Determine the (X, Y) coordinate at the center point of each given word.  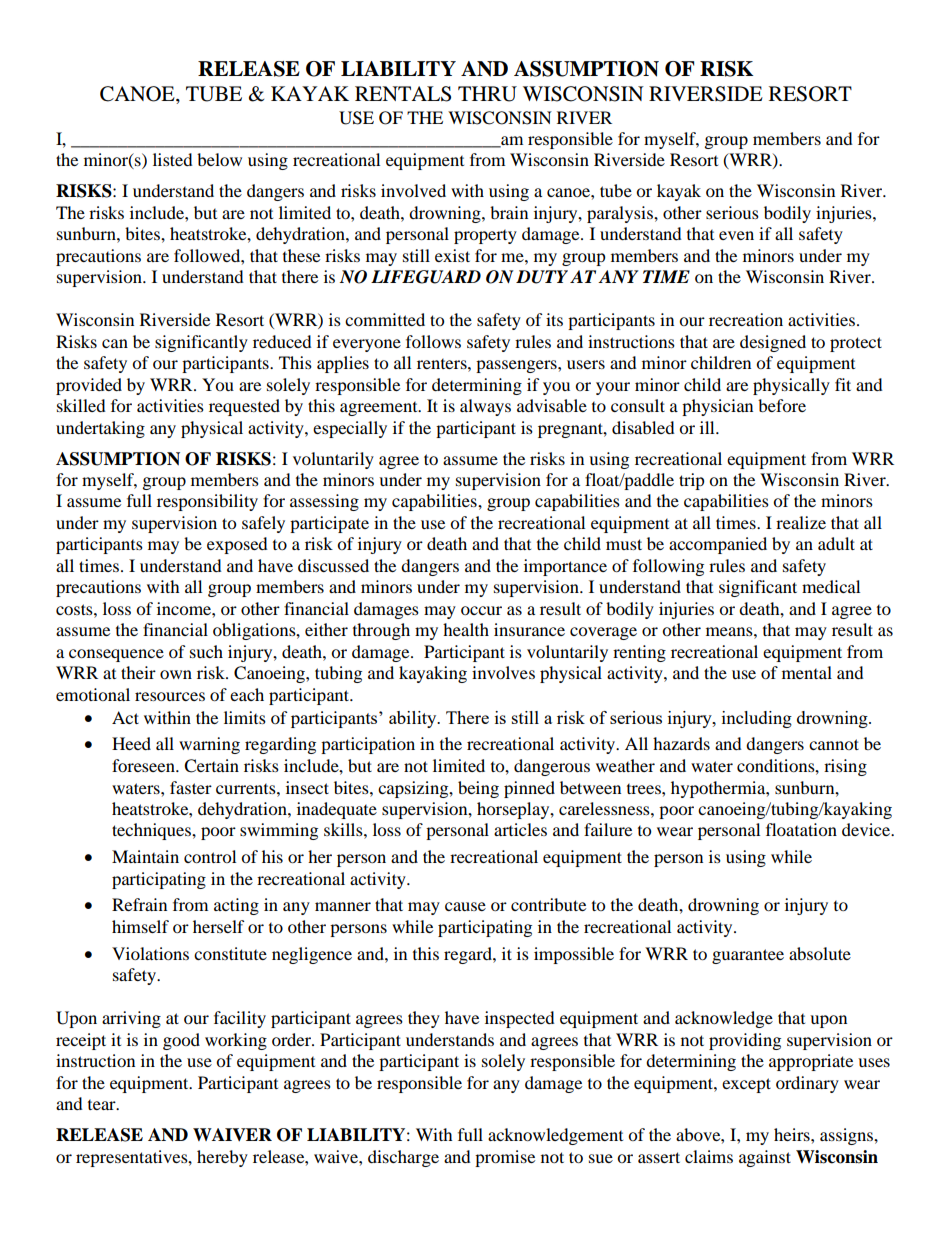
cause (465, 906)
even (736, 235)
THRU (487, 94)
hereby (222, 1158)
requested (244, 407)
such (206, 651)
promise (505, 1158)
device (867, 829)
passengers (517, 366)
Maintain (145, 856)
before (782, 405)
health (466, 629)
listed (173, 159)
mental (807, 672)
